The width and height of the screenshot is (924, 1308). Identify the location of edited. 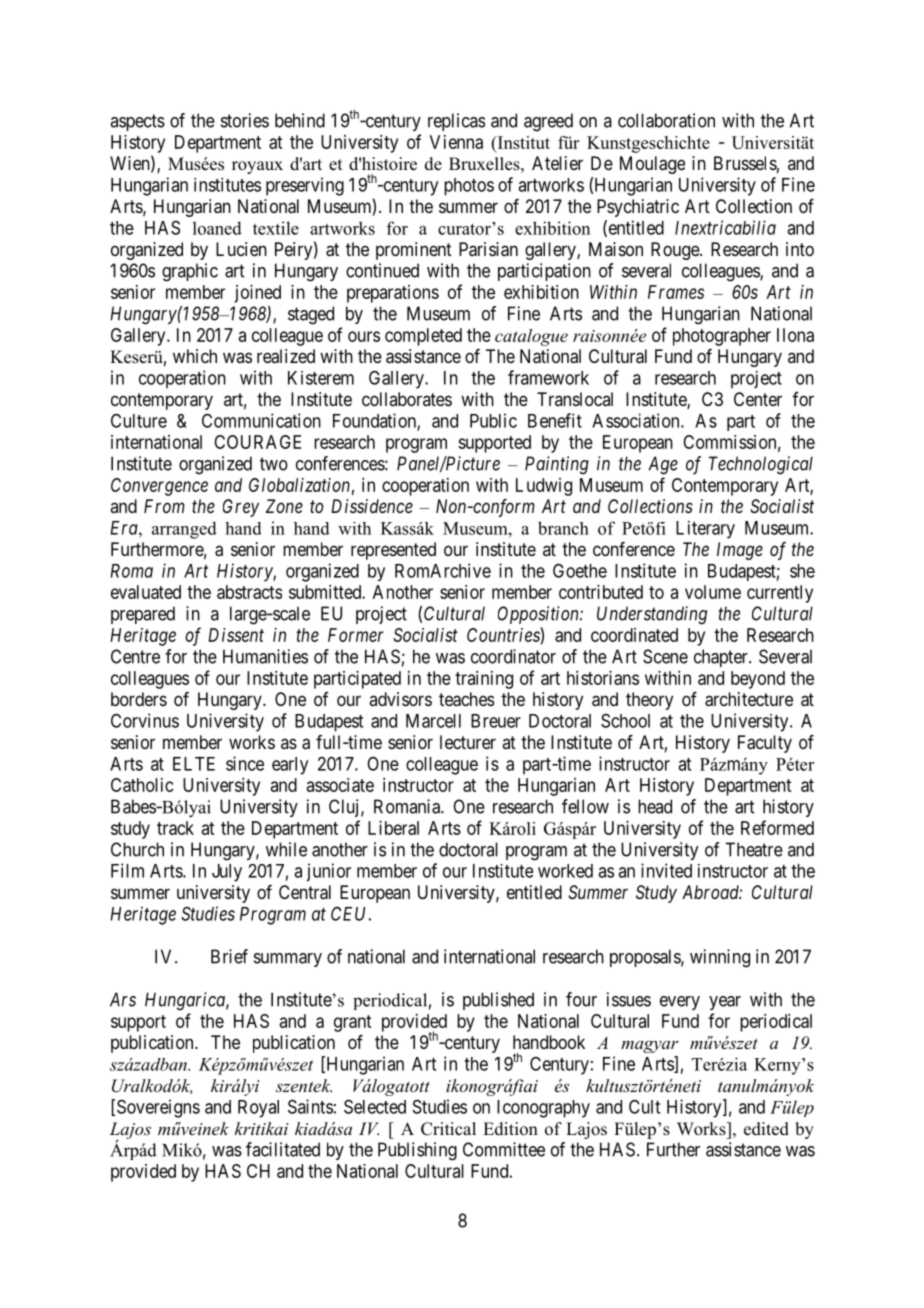
(766, 1129).
